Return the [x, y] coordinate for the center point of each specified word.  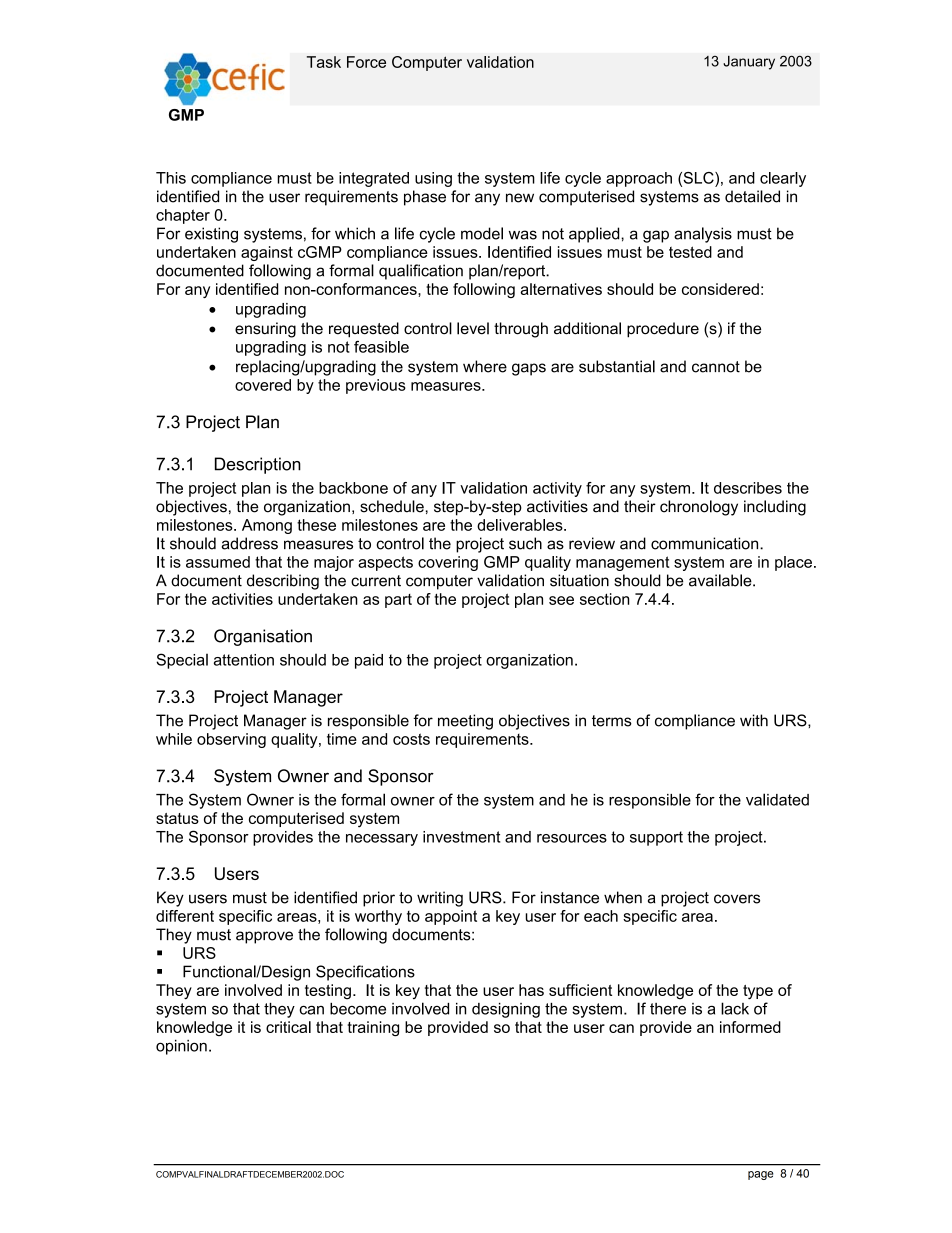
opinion [181, 1047]
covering [448, 563]
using [433, 179]
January [749, 63]
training [373, 1029]
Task [324, 62]
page [761, 1175]
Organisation [263, 637]
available [721, 580]
